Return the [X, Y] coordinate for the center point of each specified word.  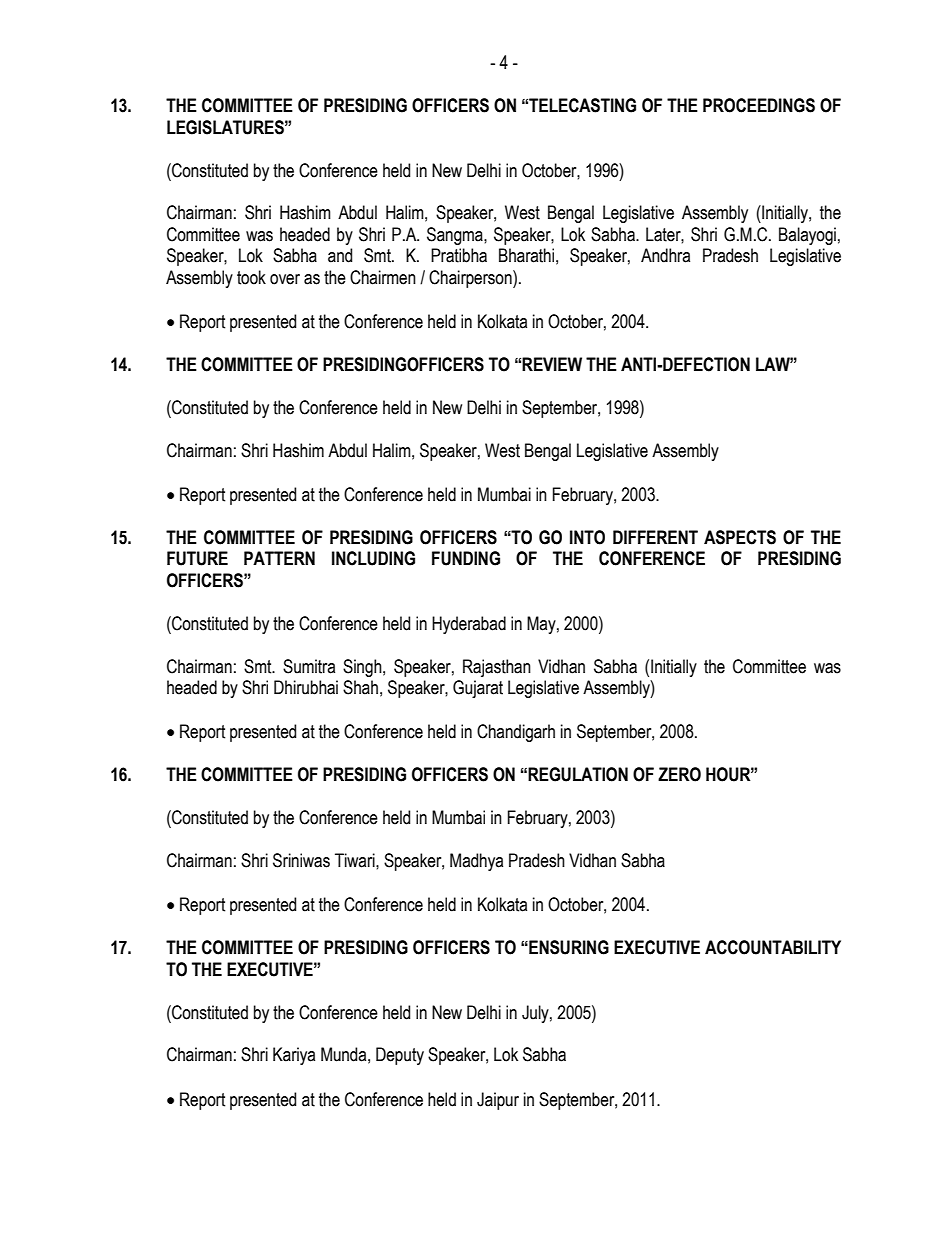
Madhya [476, 862]
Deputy [400, 1056]
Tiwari [356, 860]
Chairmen [383, 277]
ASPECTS [740, 537]
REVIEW [552, 364]
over [285, 279]
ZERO [679, 774]
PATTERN [279, 558]
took [251, 277]
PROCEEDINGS [759, 105]
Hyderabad [469, 625]
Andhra [665, 255]
